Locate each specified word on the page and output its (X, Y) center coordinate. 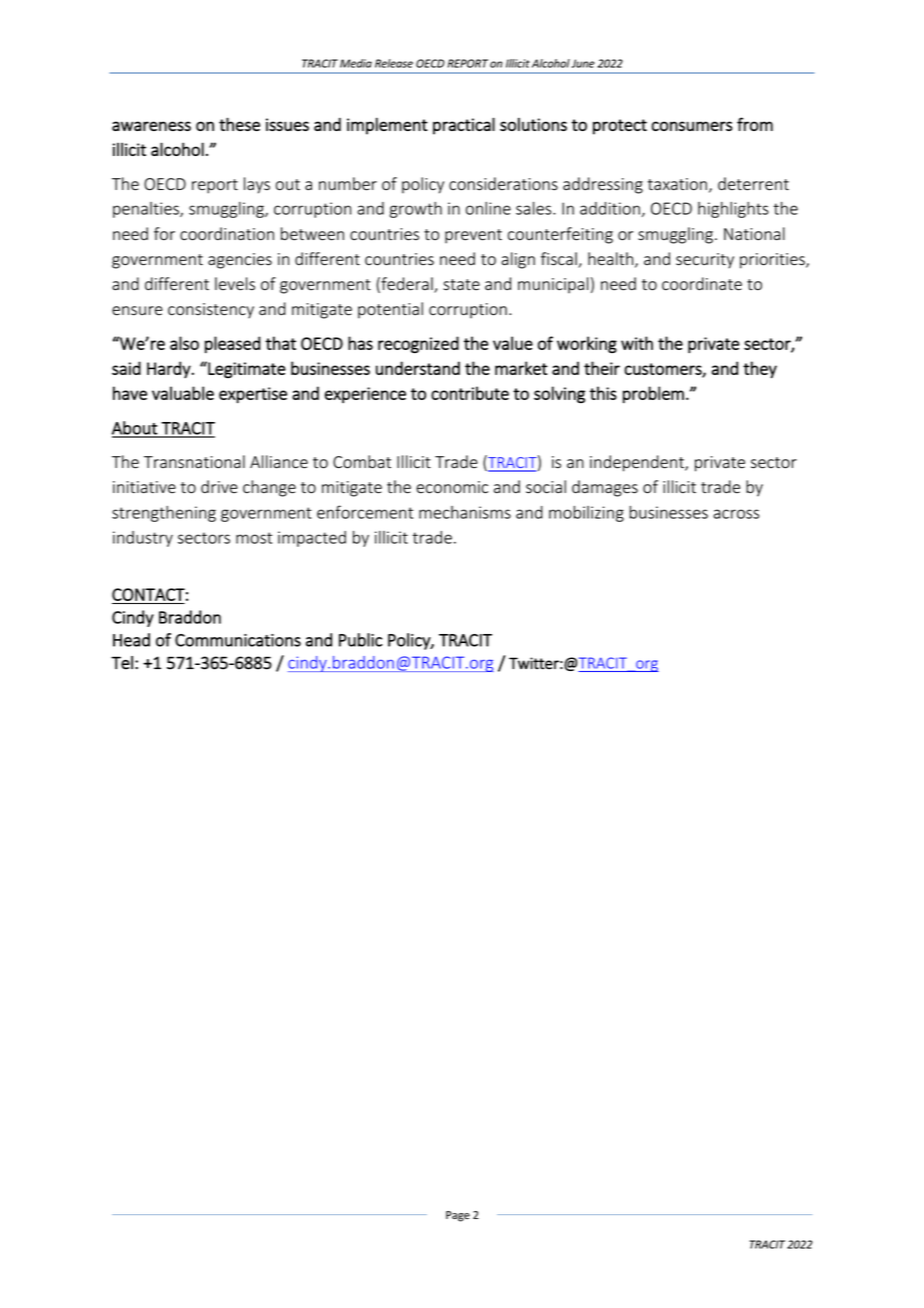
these (239, 124)
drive (219, 487)
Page (458, 1216)
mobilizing (586, 514)
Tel (122, 663)
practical (464, 126)
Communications (238, 640)
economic (452, 487)
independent (638, 463)
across (736, 514)
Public (360, 640)
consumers (692, 126)
